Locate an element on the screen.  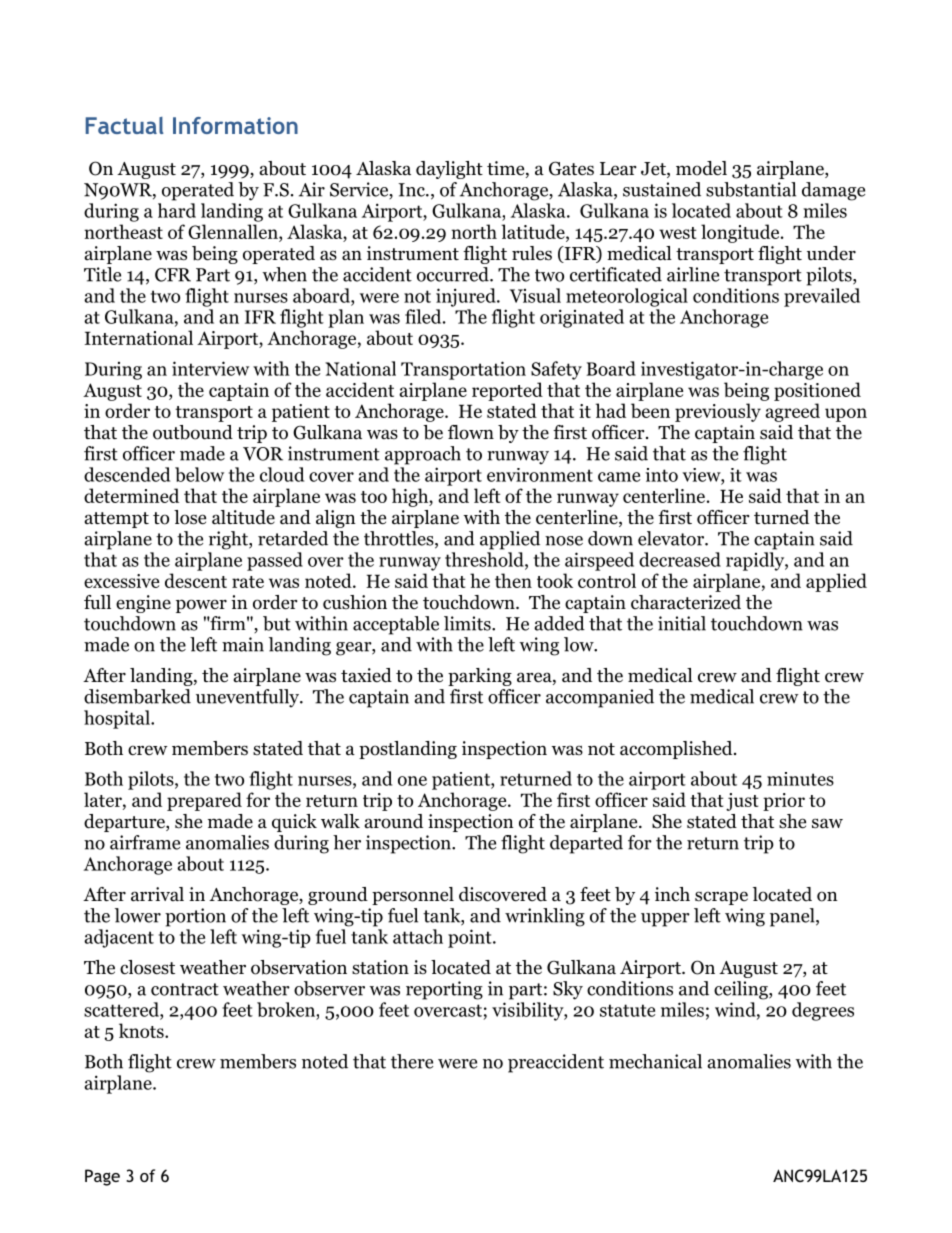
substantial is located at coordinates (751, 189).
